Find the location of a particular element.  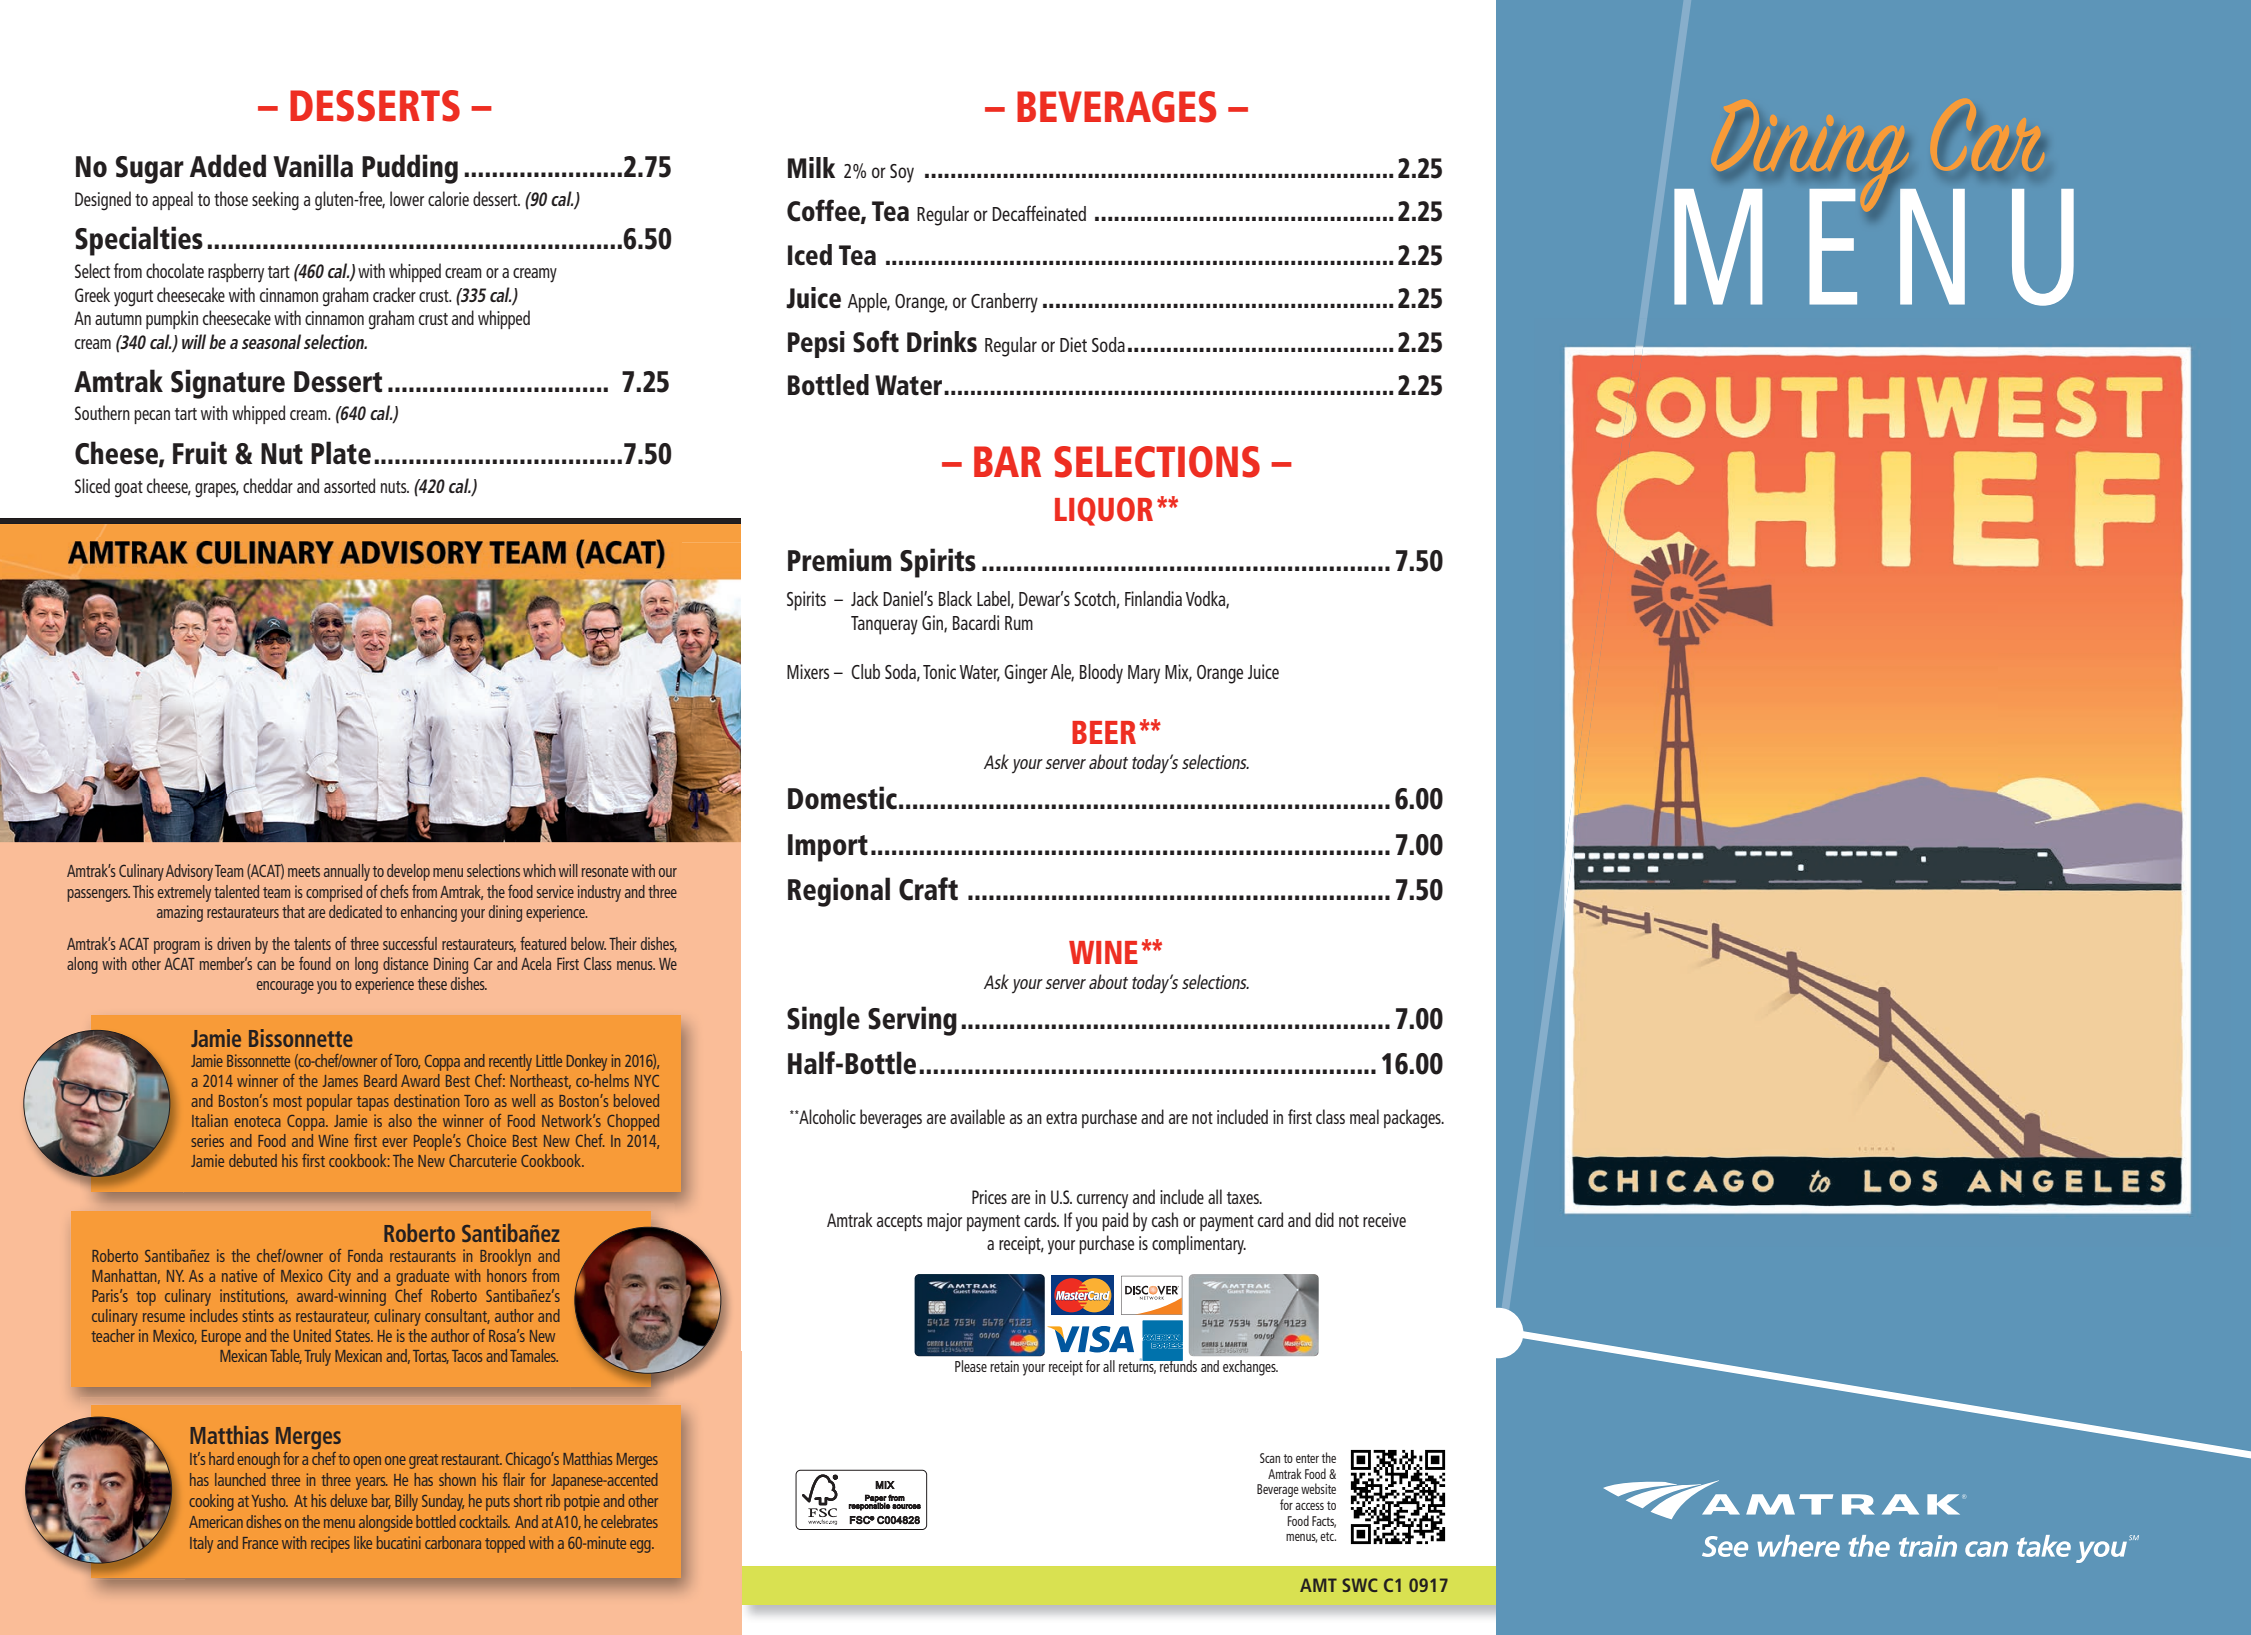

Decaffeinated is located at coordinates (1039, 213).
